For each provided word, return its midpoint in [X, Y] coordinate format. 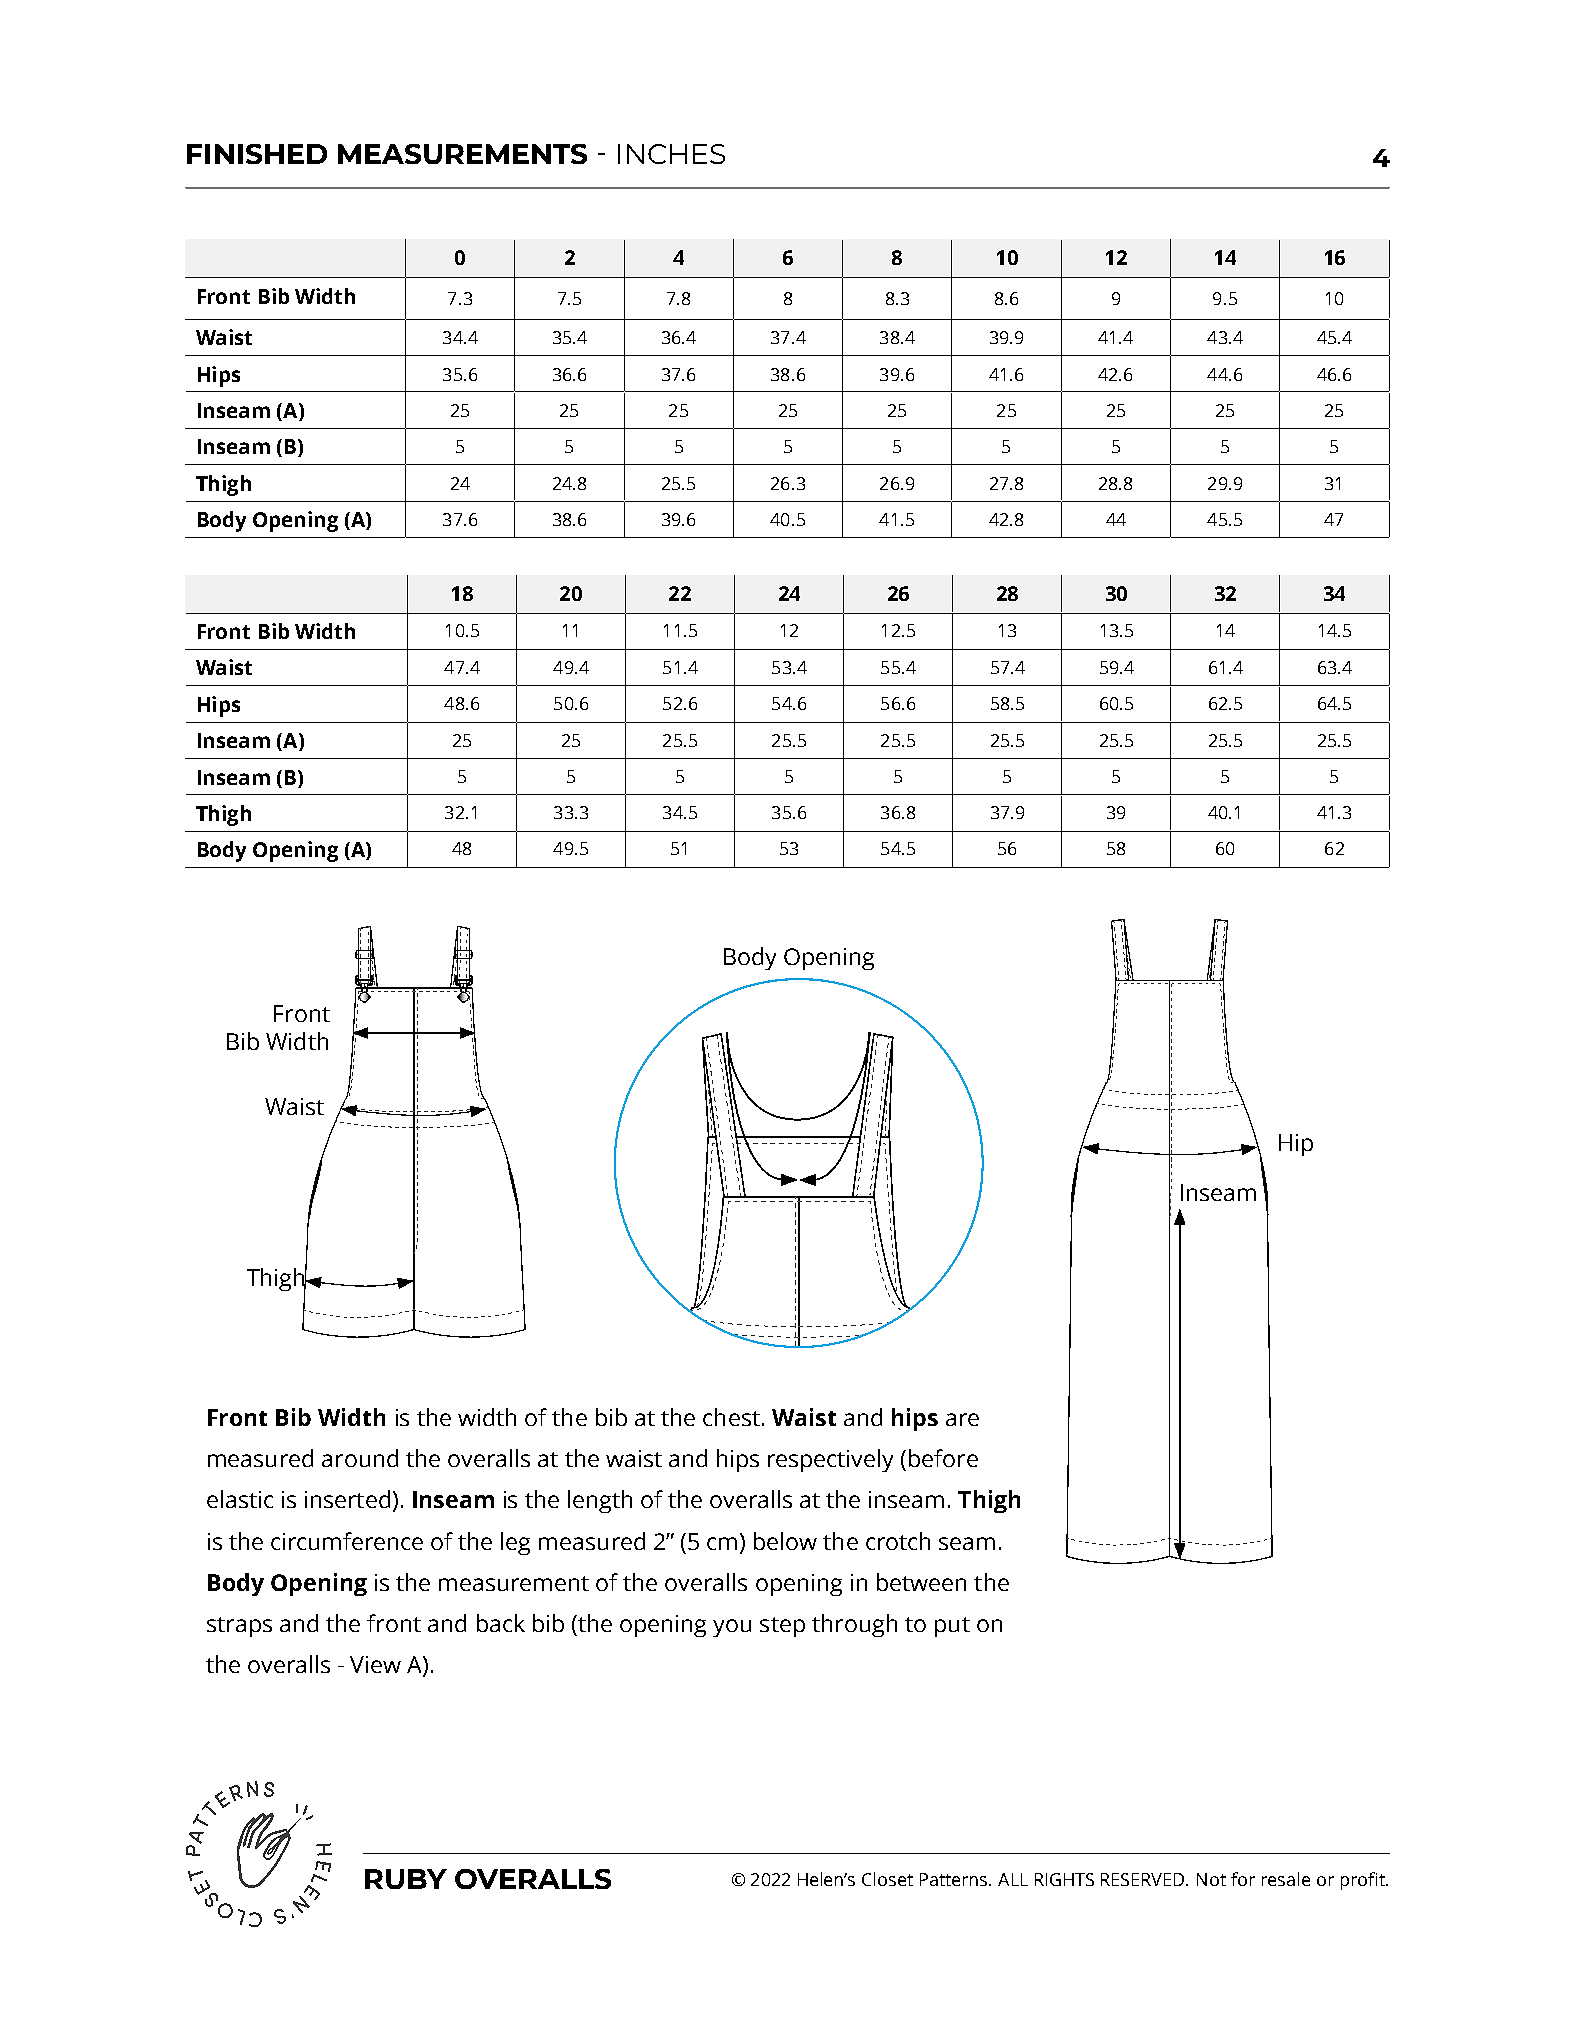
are [962, 1419]
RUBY [406, 1879]
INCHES [671, 154]
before [943, 1458]
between [921, 1582]
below [785, 1541]
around [360, 1458]
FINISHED [257, 154]
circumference [347, 1541]
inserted [347, 1499]
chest [731, 1417]
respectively [830, 1460]
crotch [898, 1541]
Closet [887, 1879]
